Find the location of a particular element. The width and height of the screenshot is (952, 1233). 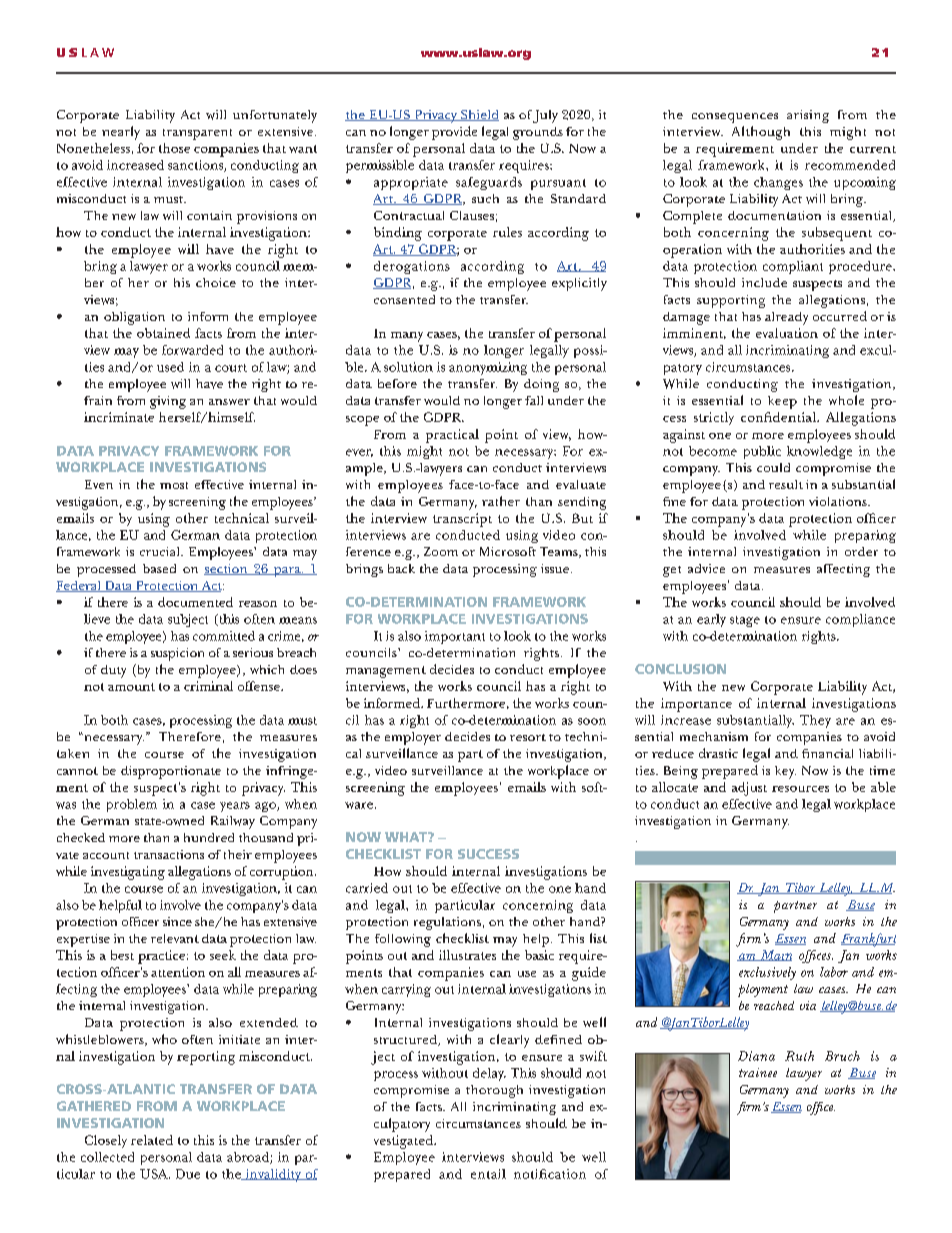

entail is located at coordinates (488, 1174).
